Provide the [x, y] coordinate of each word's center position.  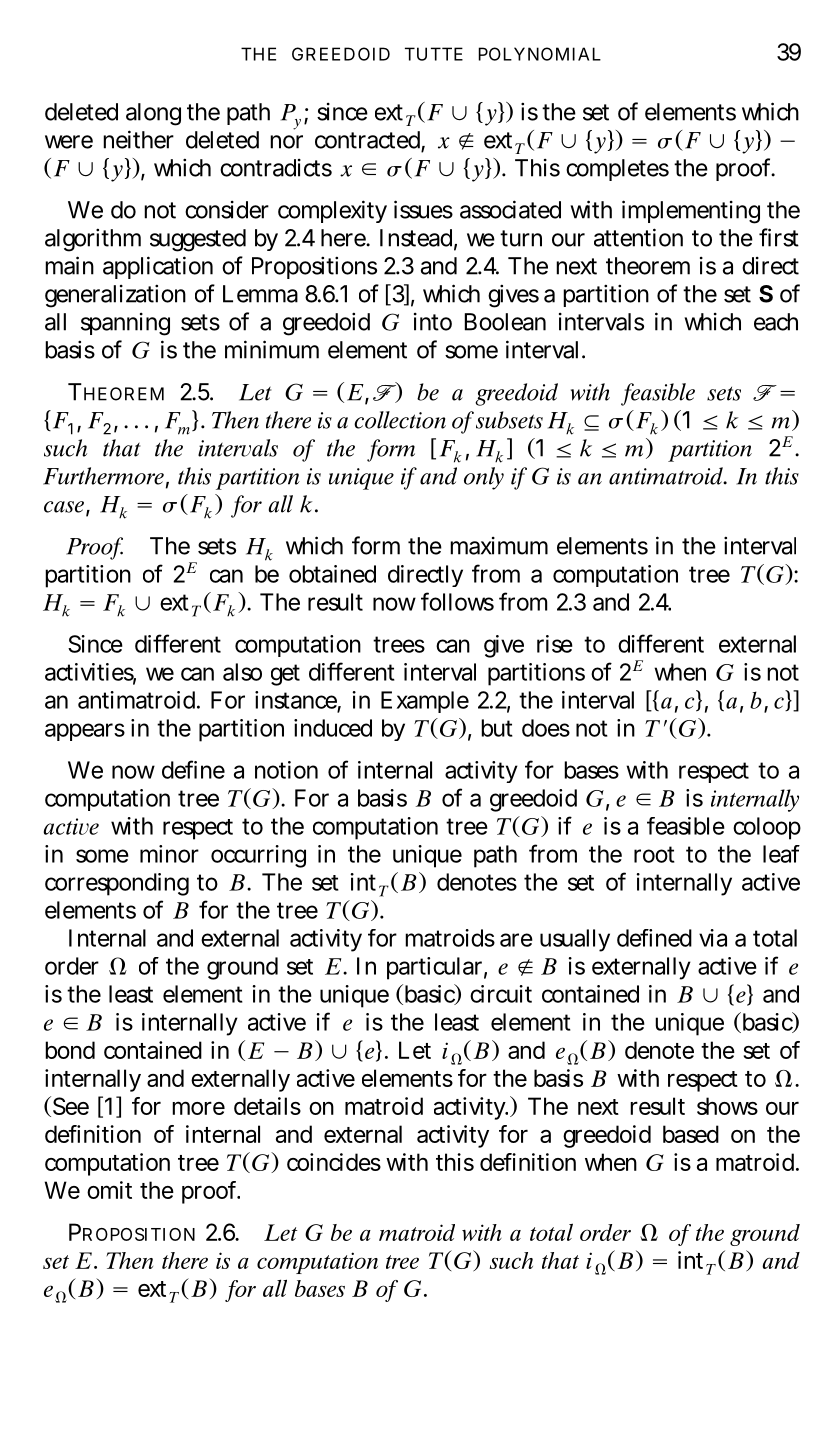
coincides [334, 1162]
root [654, 854]
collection [400, 420]
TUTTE [434, 54]
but [497, 728]
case [64, 507]
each [776, 322]
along [153, 114]
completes [617, 170]
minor [169, 854]
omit [109, 1190]
